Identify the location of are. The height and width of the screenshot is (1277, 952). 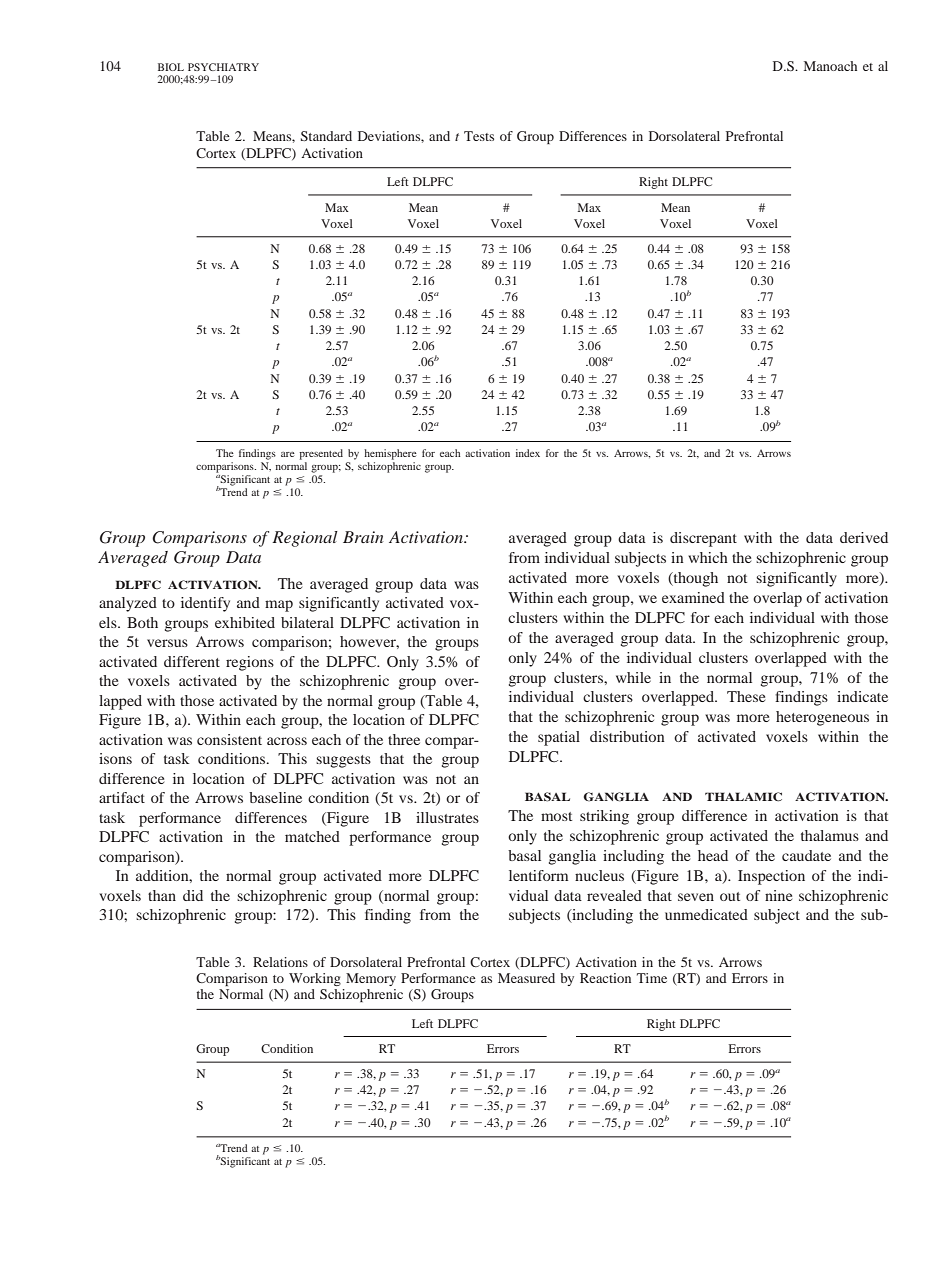
(288, 454).
